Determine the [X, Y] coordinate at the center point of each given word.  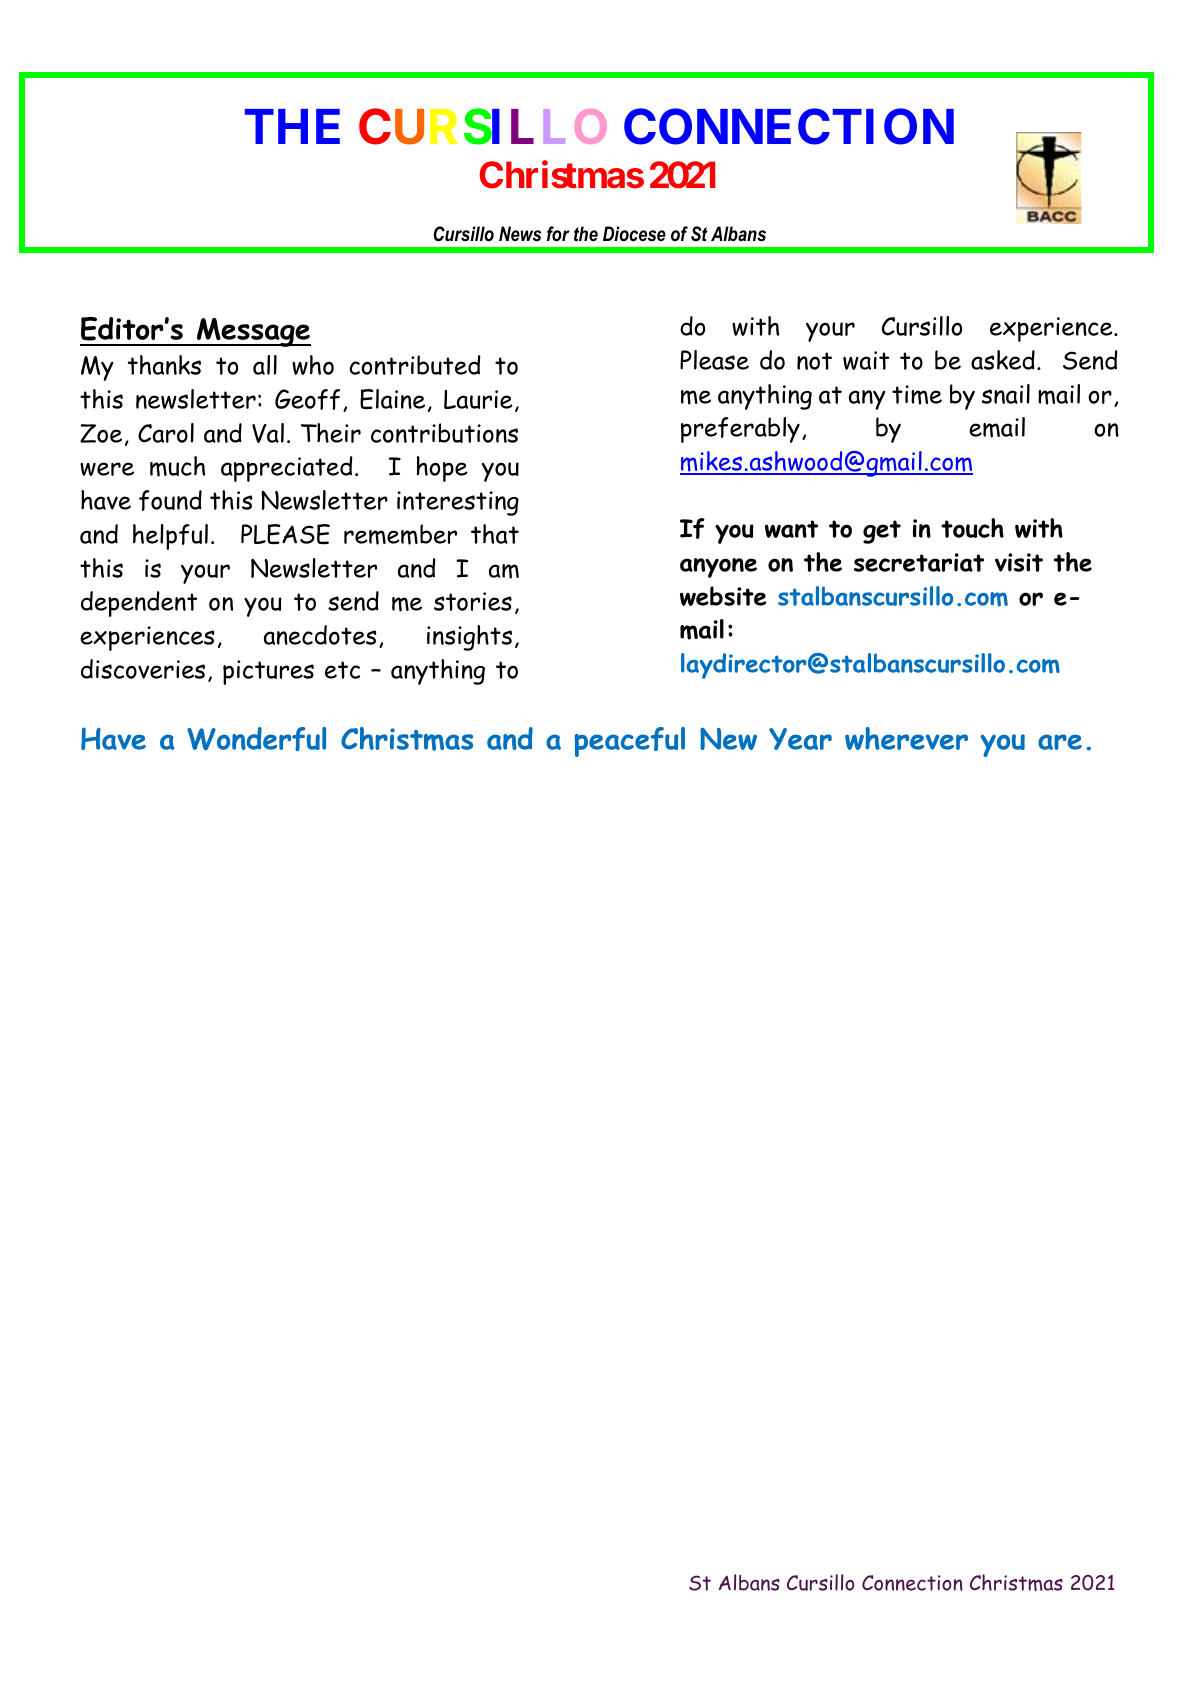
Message [253, 332]
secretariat [919, 562]
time [917, 395]
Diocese [634, 234]
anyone [718, 568]
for [558, 234]
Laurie [478, 399]
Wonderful [256, 739]
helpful [170, 537]
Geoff [307, 399]
